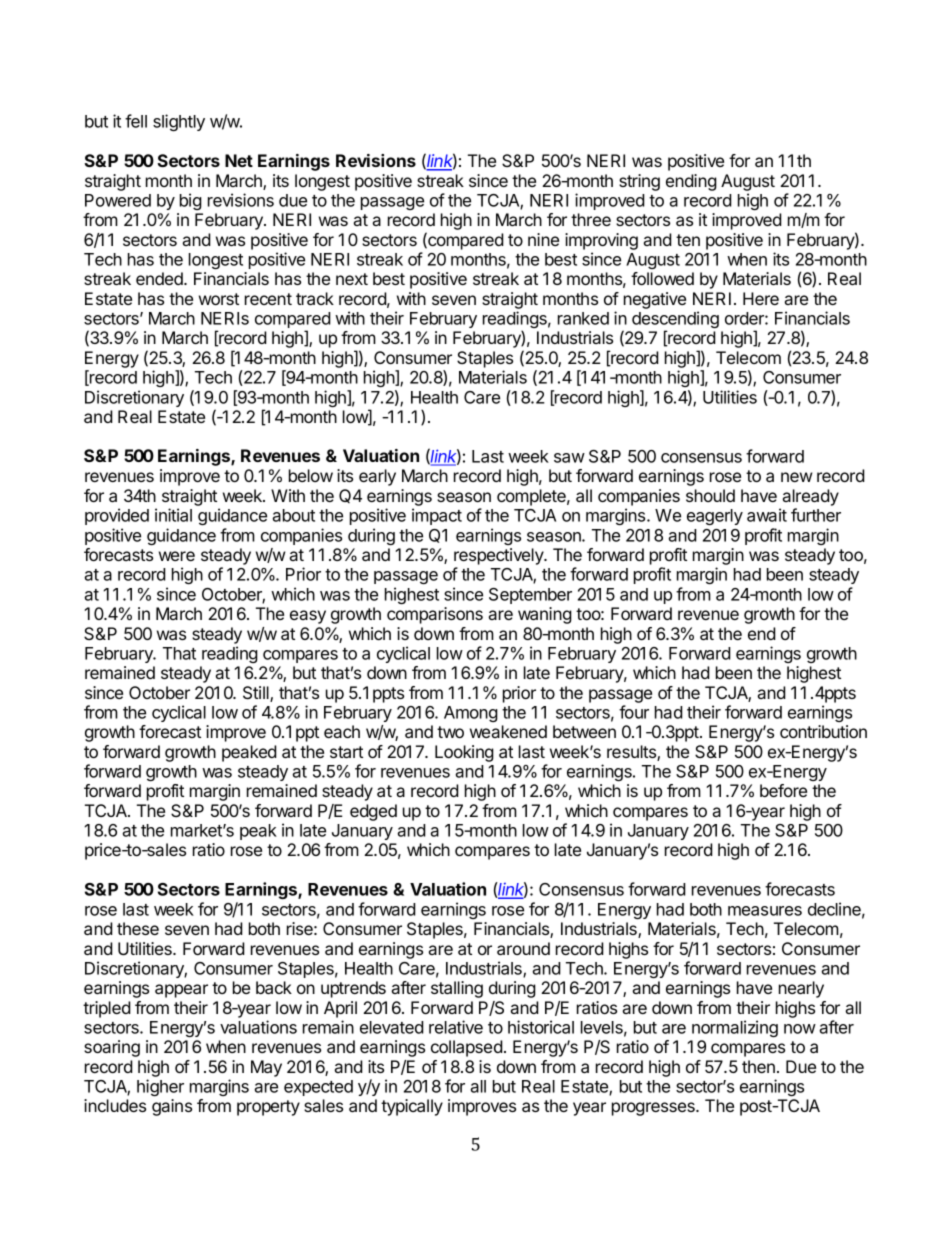 The height and width of the screenshot is (1233, 952). Describe the element at coordinates (437, 516) in the screenshot. I see `impact` at that location.
